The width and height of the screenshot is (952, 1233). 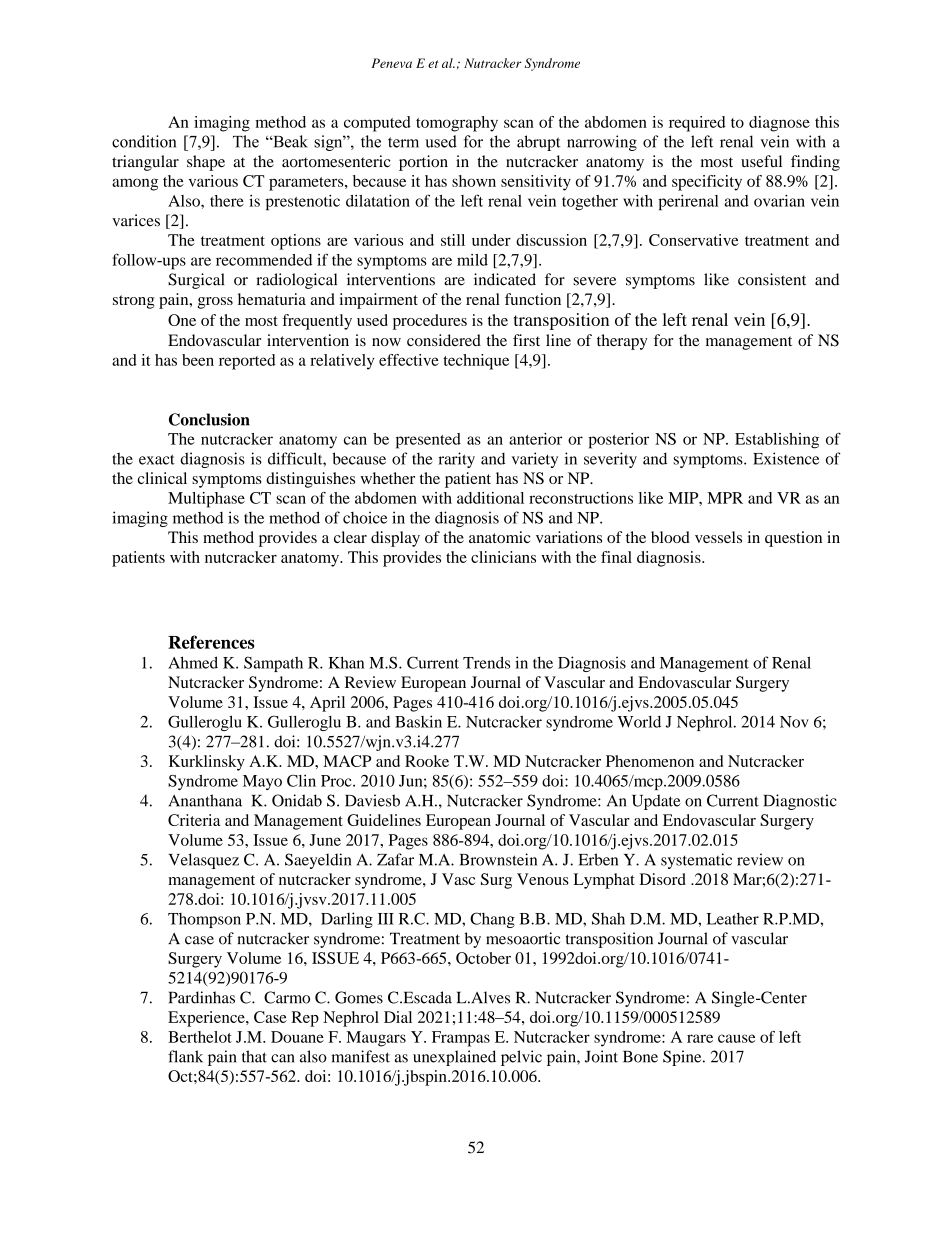 What do you see at coordinates (761, 161) in the screenshot?
I see `useful` at bounding box center [761, 161].
